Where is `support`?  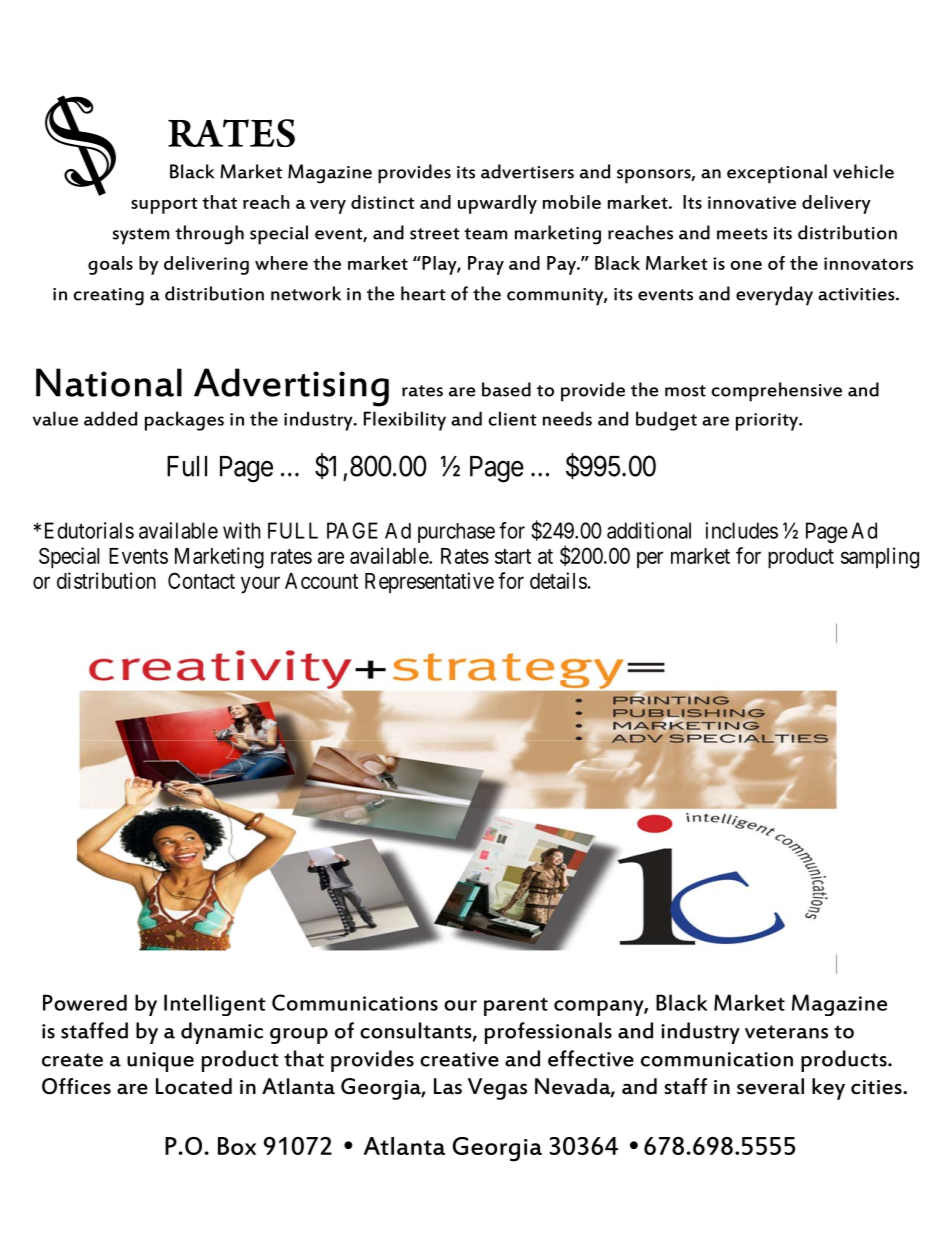 support is located at coordinates (164, 205).
